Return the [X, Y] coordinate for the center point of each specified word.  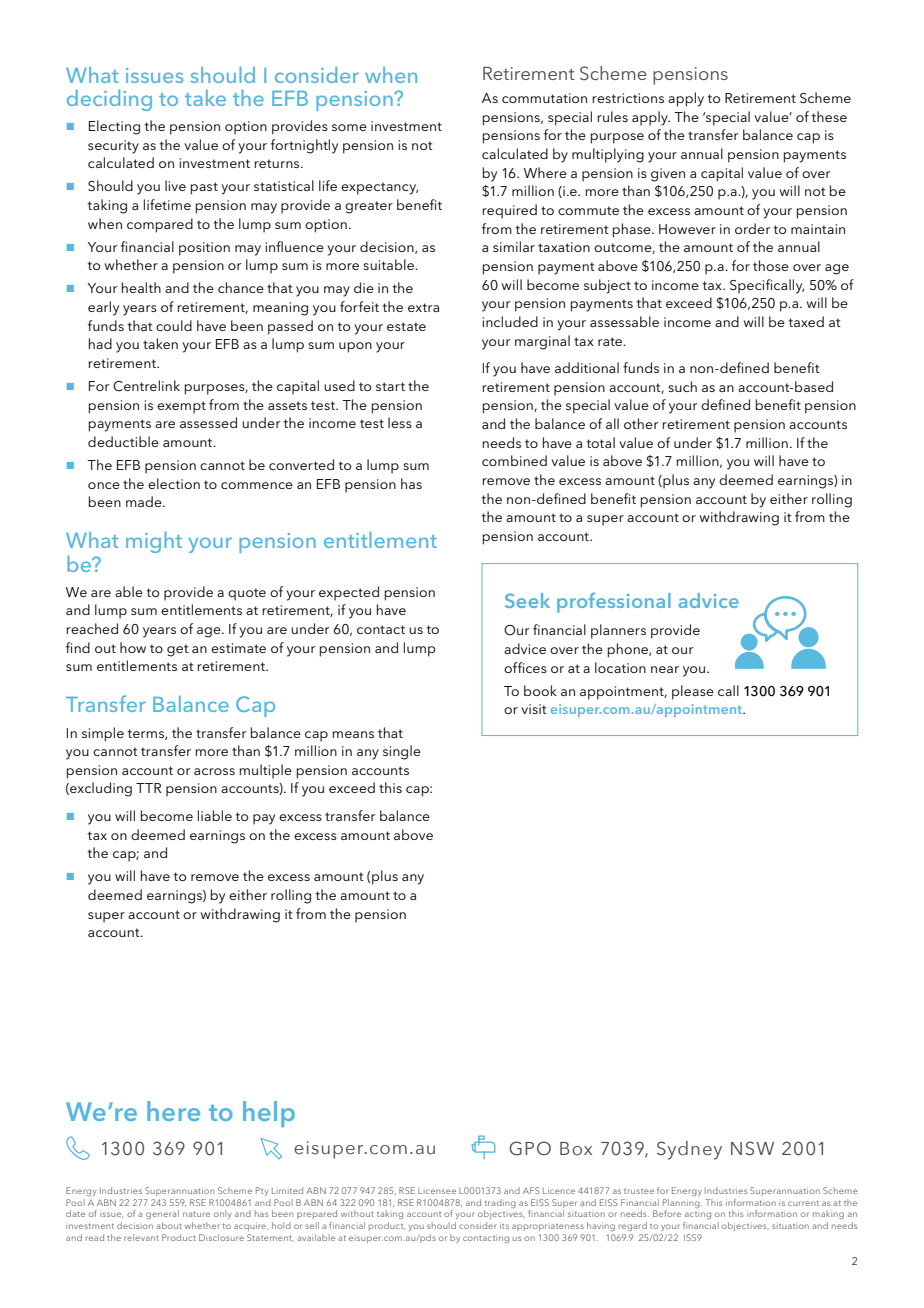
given [668, 175]
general [162, 1214]
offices [525, 667]
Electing [114, 127]
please [693, 692]
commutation [544, 98]
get [178, 650]
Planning [682, 1203]
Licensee [437, 1191]
